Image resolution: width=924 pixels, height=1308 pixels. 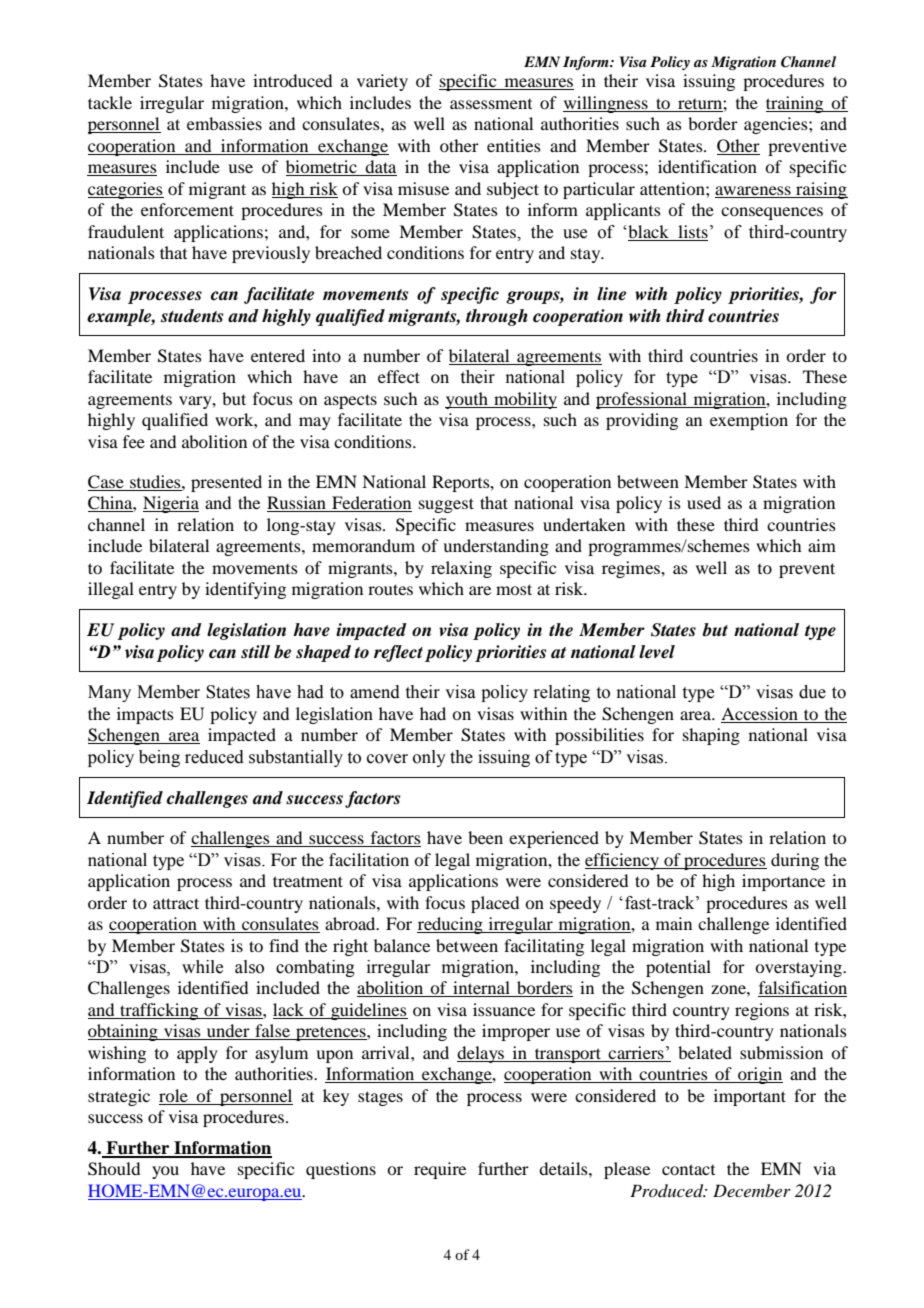 What do you see at coordinates (777, 125) in the page?
I see `agencies` at bounding box center [777, 125].
